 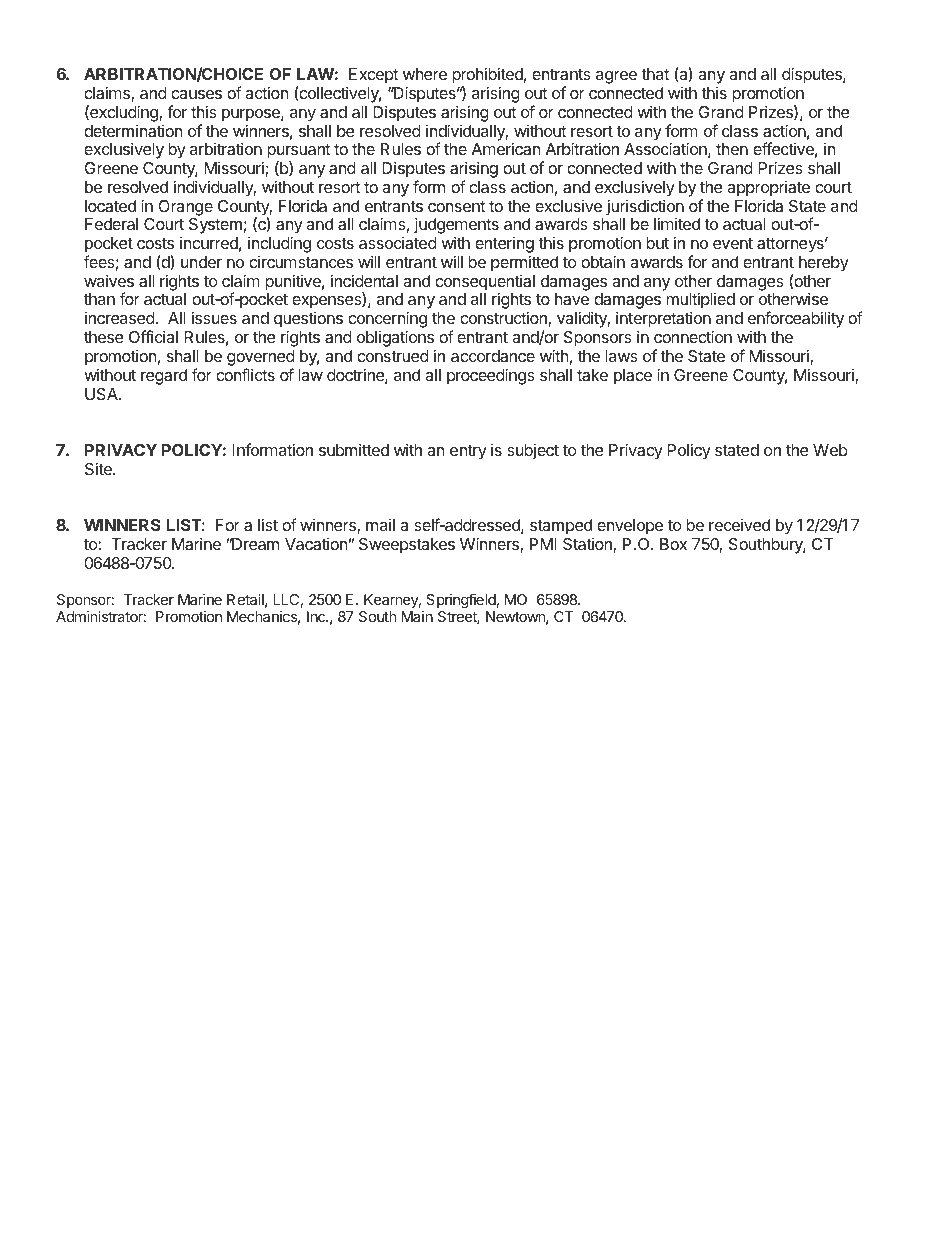 What do you see at coordinates (693, 336) in the screenshot?
I see `connection` at bounding box center [693, 336].
